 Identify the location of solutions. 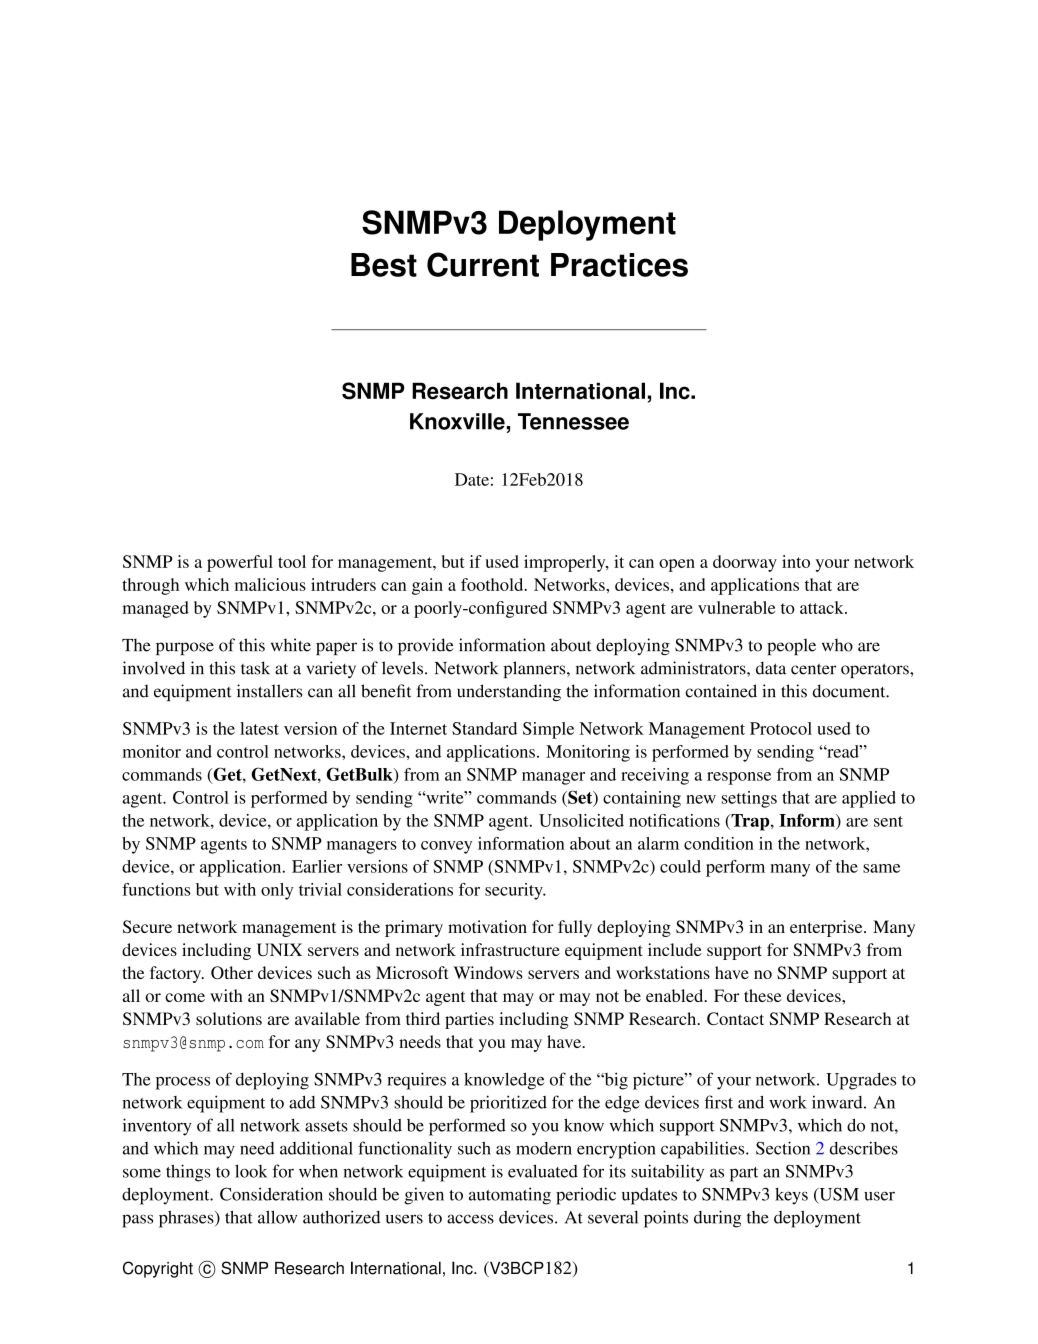
(229, 1018).
